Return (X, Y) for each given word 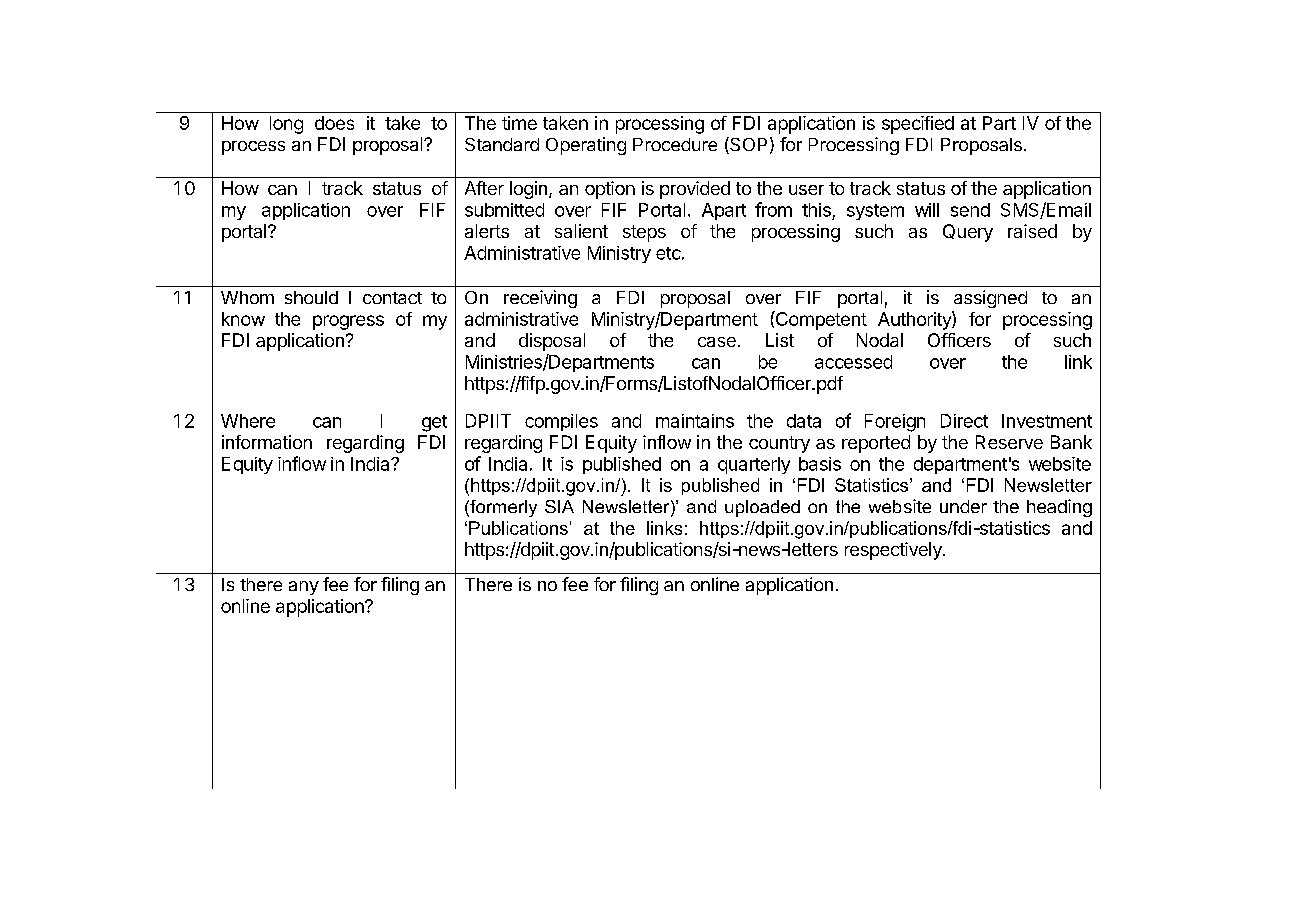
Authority (915, 320)
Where (248, 421)
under (963, 506)
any (304, 588)
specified (918, 125)
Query (968, 233)
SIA (559, 506)
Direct (964, 421)
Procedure (675, 144)
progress (348, 322)
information (267, 442)
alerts (487, 231)
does (334, 123)
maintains (695, 421)
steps (644, 233)
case (717, 342)
